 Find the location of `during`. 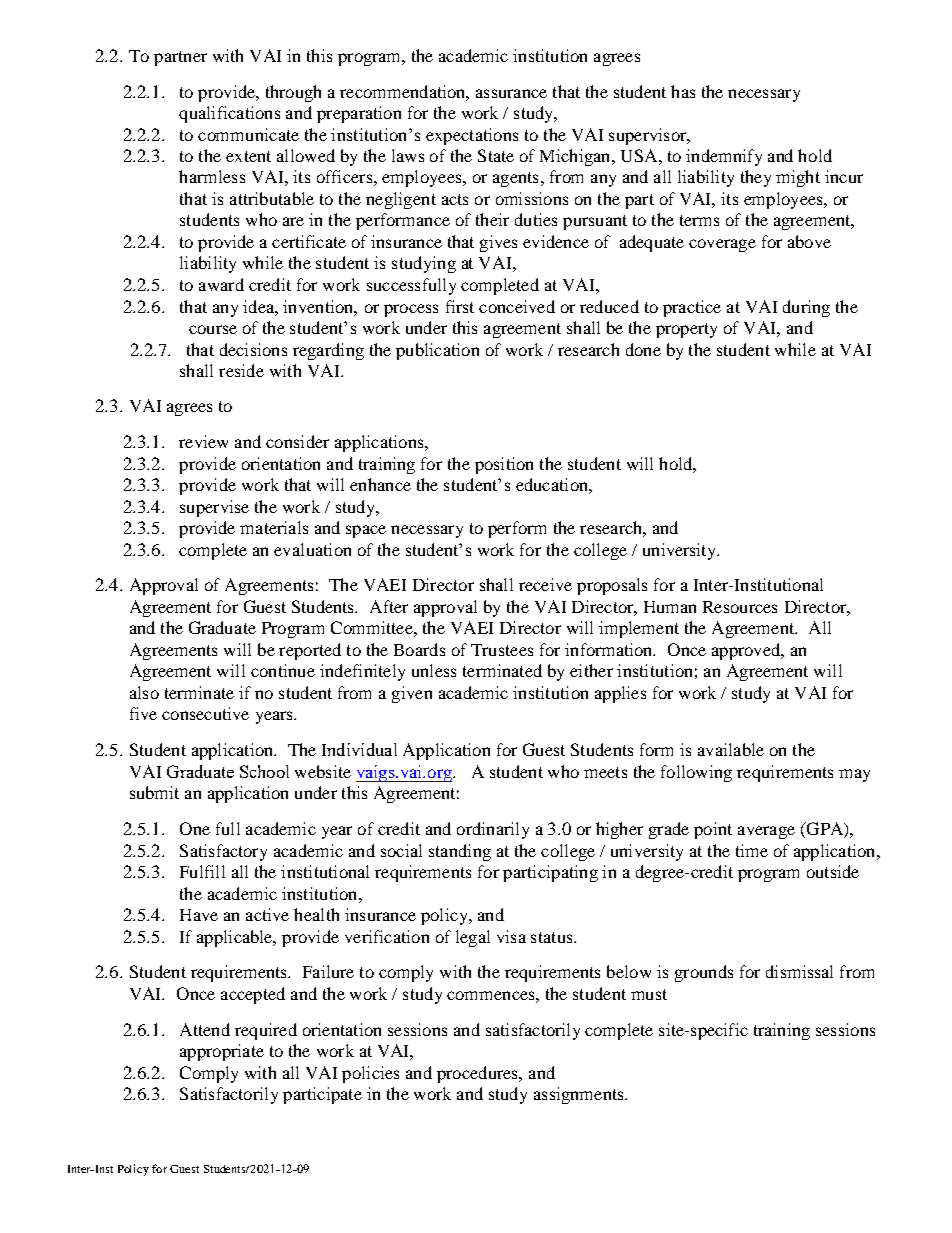

during is located at coordinates (806, 308).
